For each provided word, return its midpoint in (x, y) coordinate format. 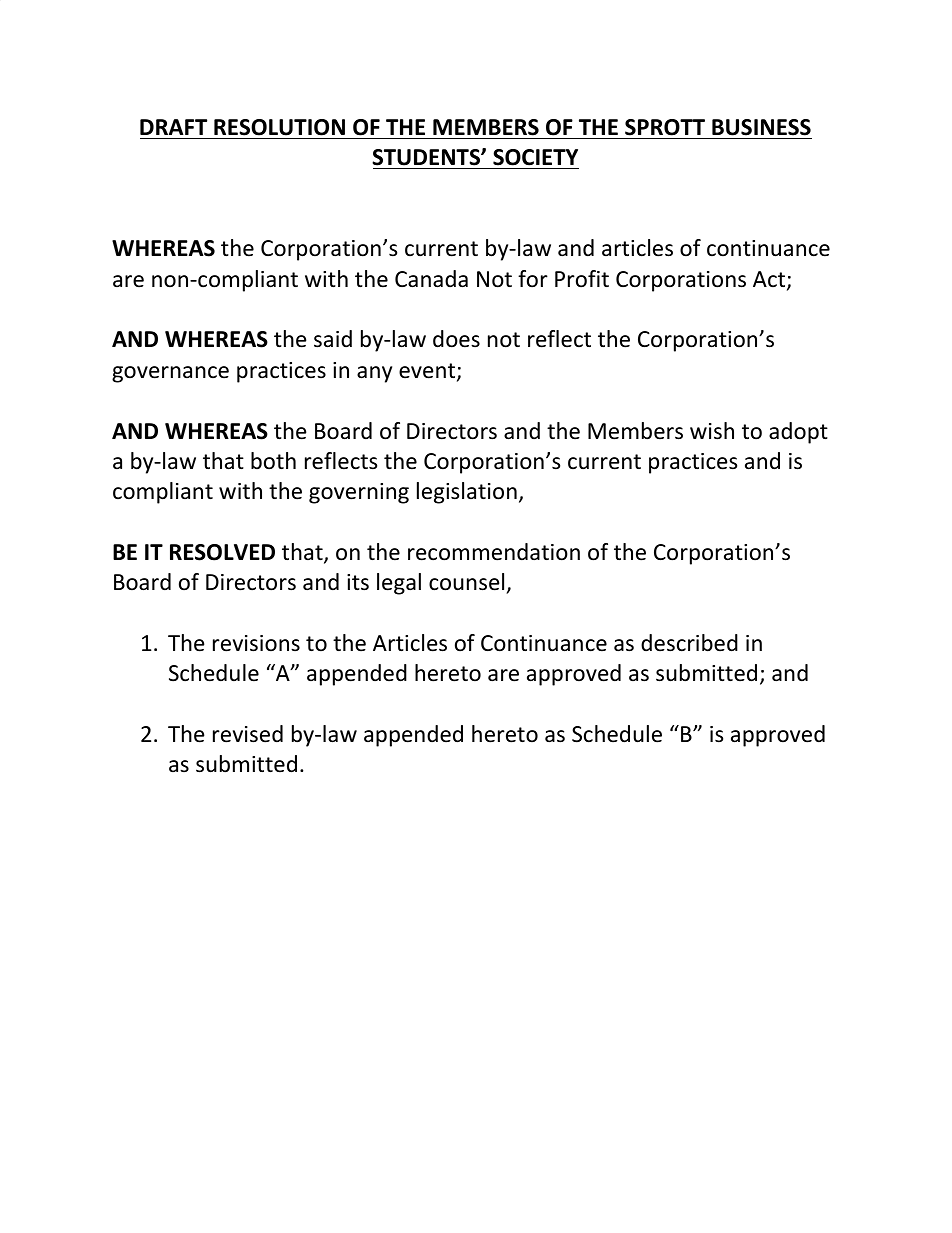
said (333, 339)
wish (712, 431)
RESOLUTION (279, 127)
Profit (582, 279)
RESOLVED (222, 552)
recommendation (494, 552)
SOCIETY (535, 159)
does (456, 339)
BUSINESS (761, 127)
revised (248, 734)
